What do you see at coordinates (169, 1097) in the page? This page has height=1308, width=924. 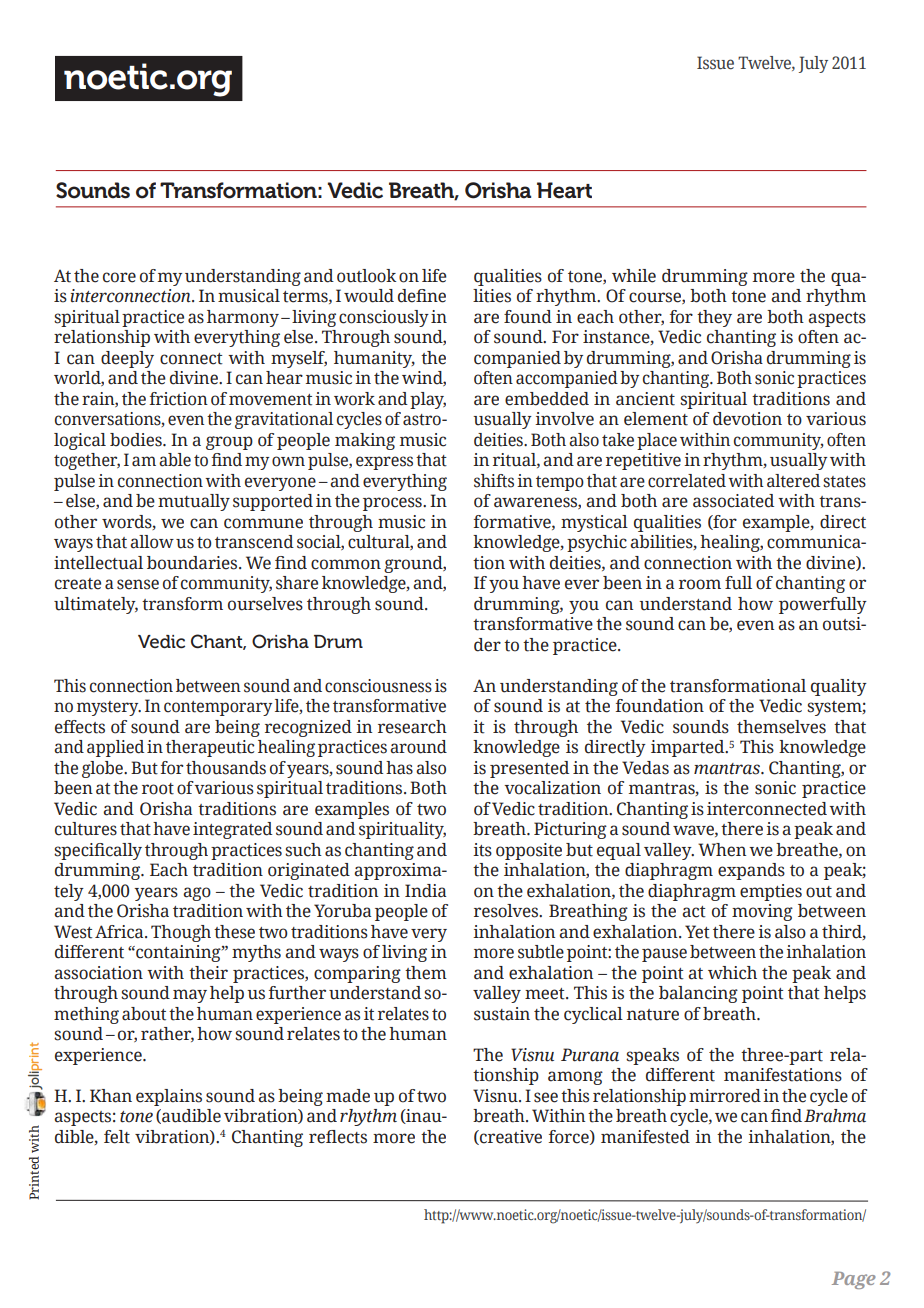 I see `explains` at bounding box center [169, 1097].
